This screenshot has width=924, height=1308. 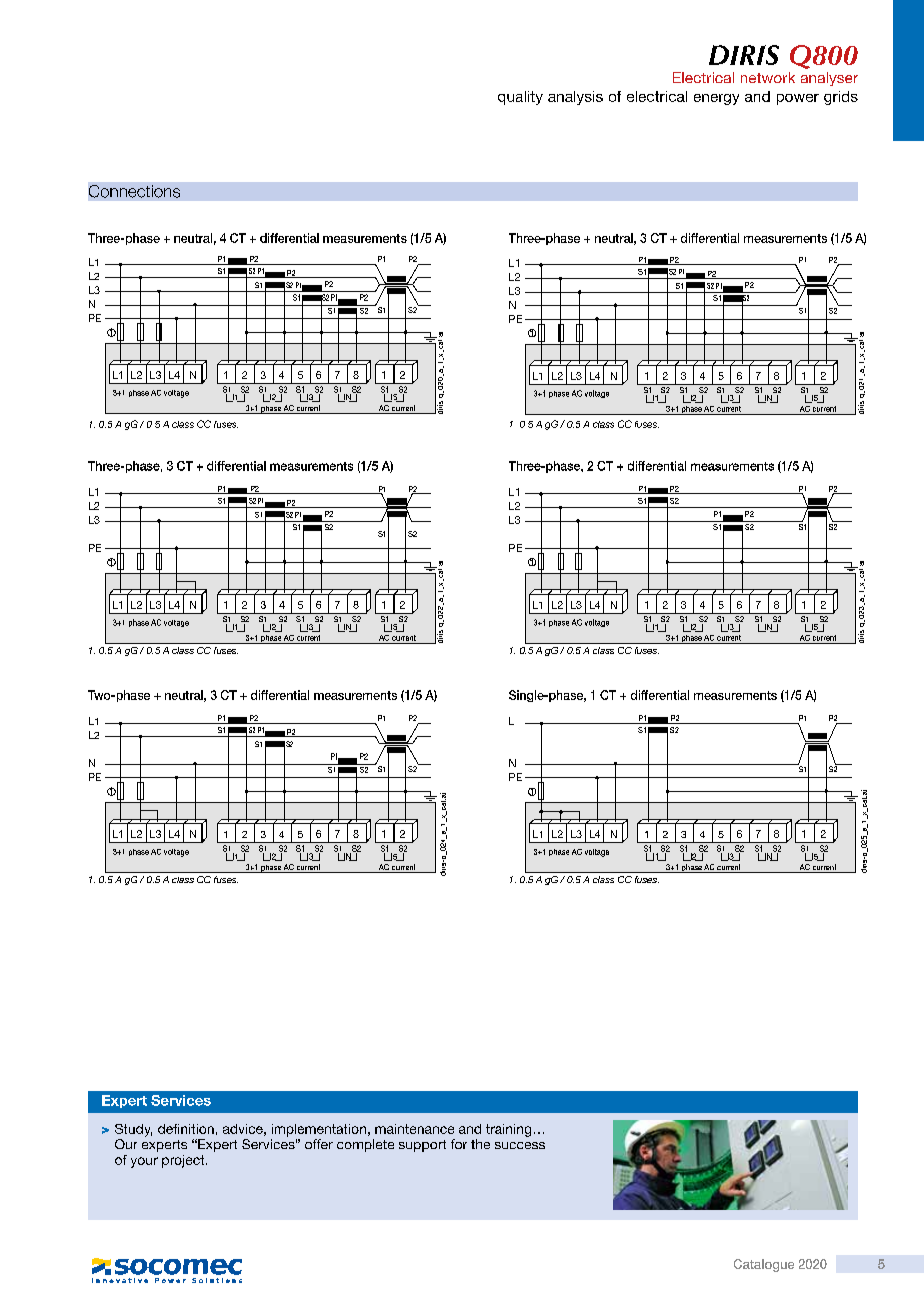 I want to click on definition, so click(x=186, y=1129).
